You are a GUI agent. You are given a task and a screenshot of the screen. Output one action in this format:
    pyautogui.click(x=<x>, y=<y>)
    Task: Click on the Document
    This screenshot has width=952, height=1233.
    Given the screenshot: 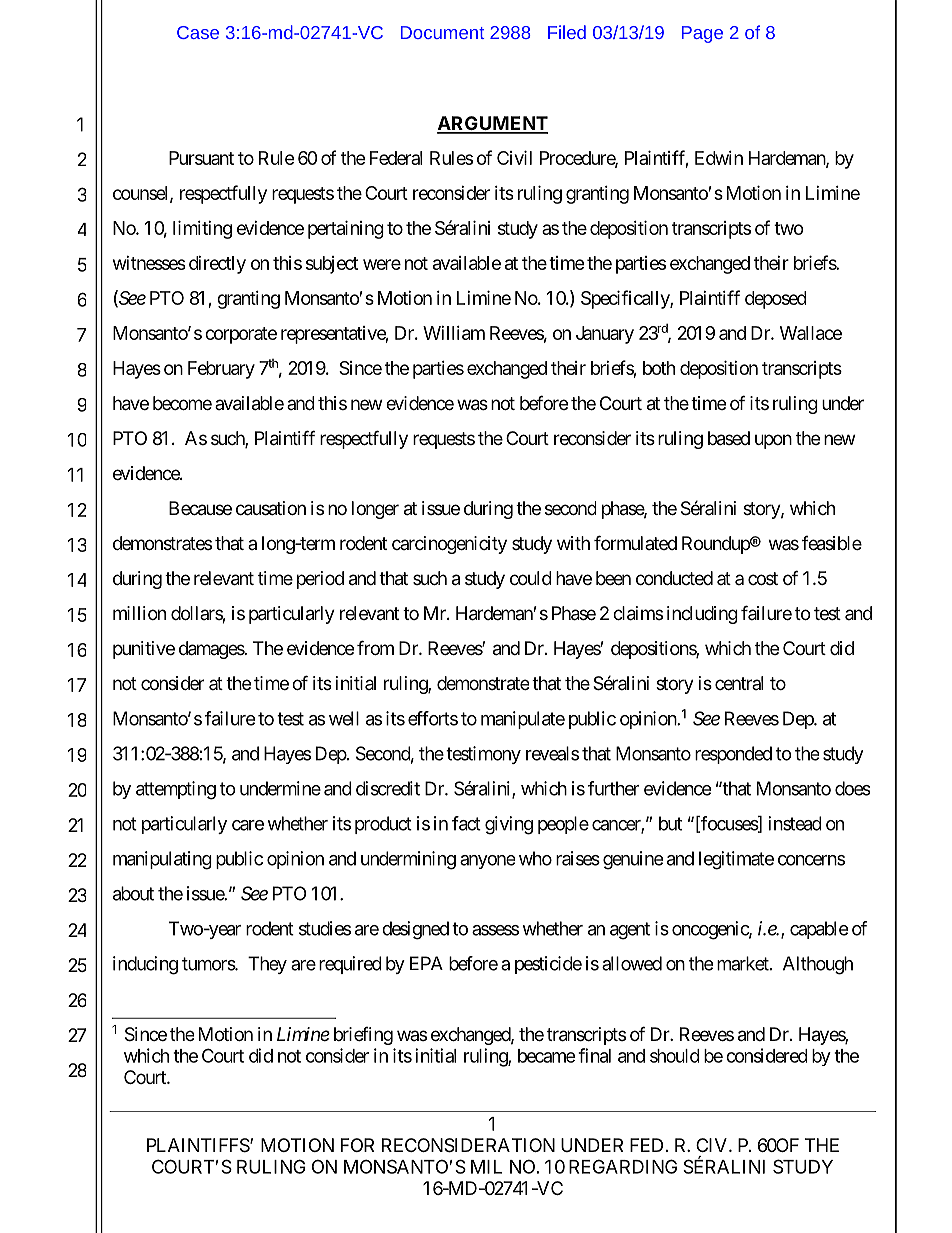 What is the action you would take?
    pyautogui.click(x=442, y=32)
